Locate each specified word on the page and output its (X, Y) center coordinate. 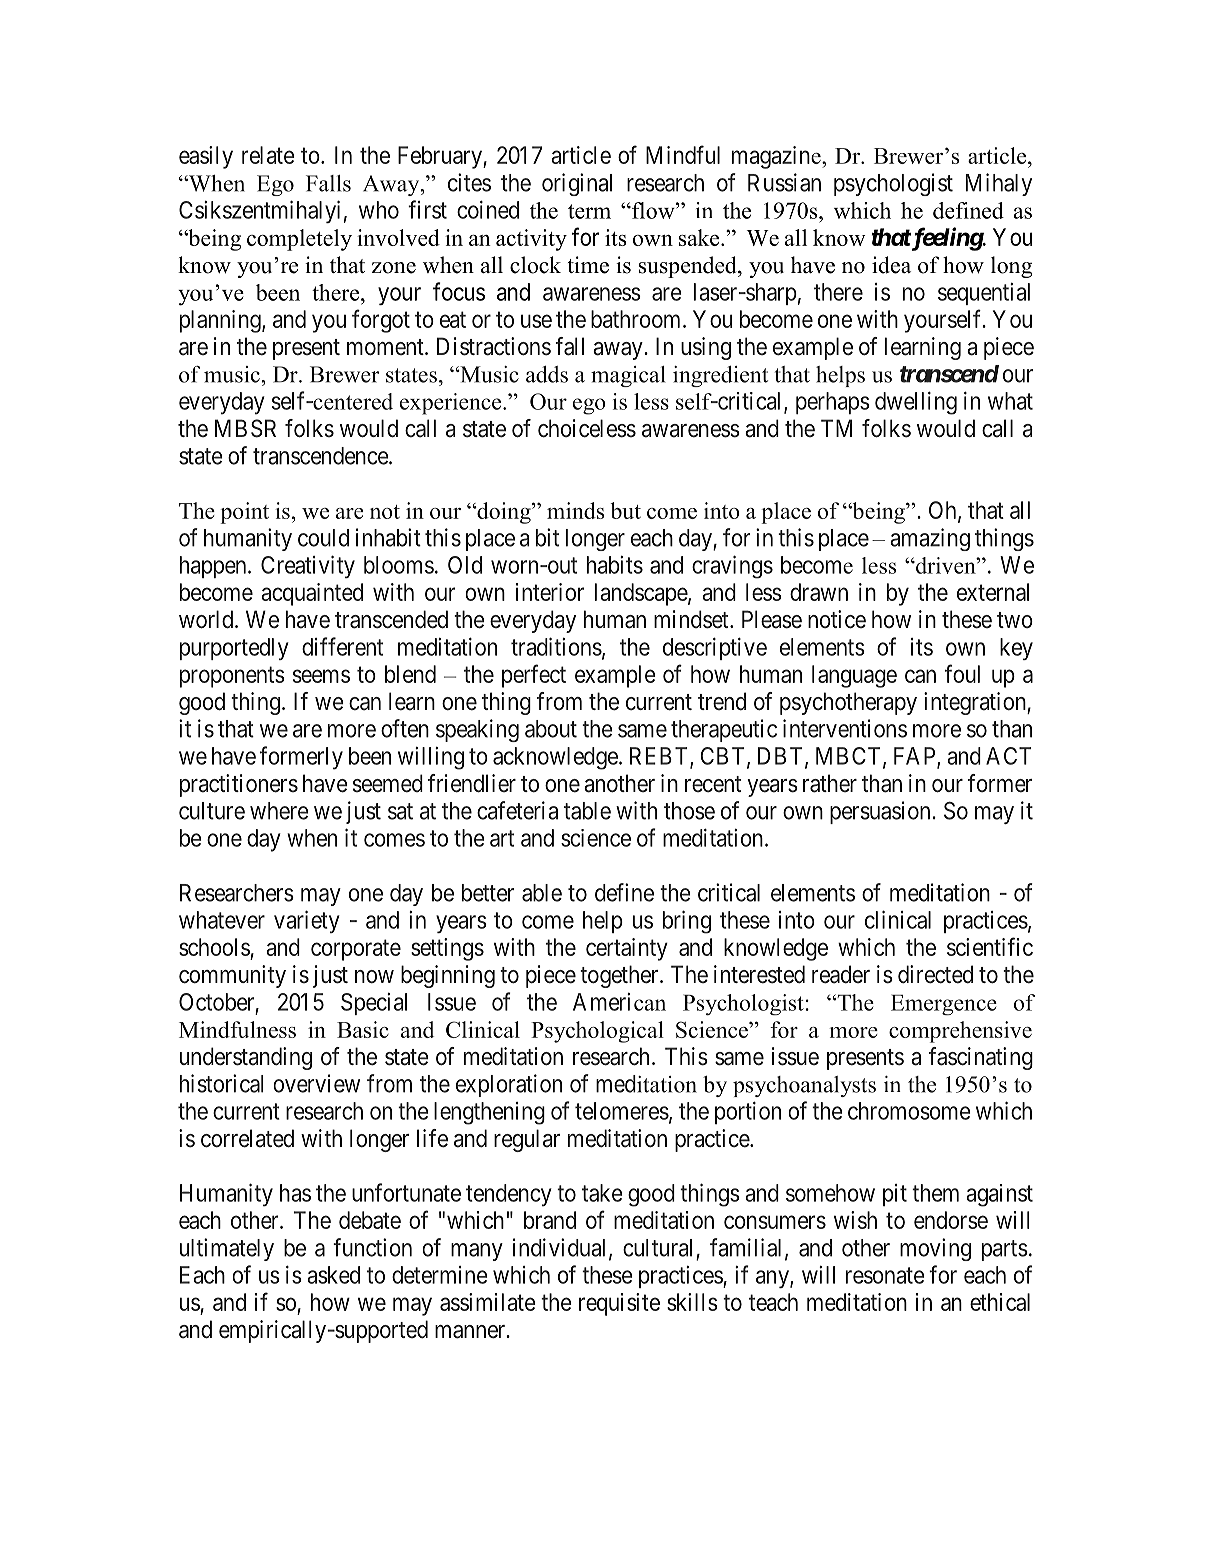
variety (307, 921)
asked (333, 1275)
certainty (627, 949)
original (577, 184)
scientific (990, 946)
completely (299, 240)
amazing (930, 539)
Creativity (308, 566)
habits (615, 565)
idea (891, 265)
